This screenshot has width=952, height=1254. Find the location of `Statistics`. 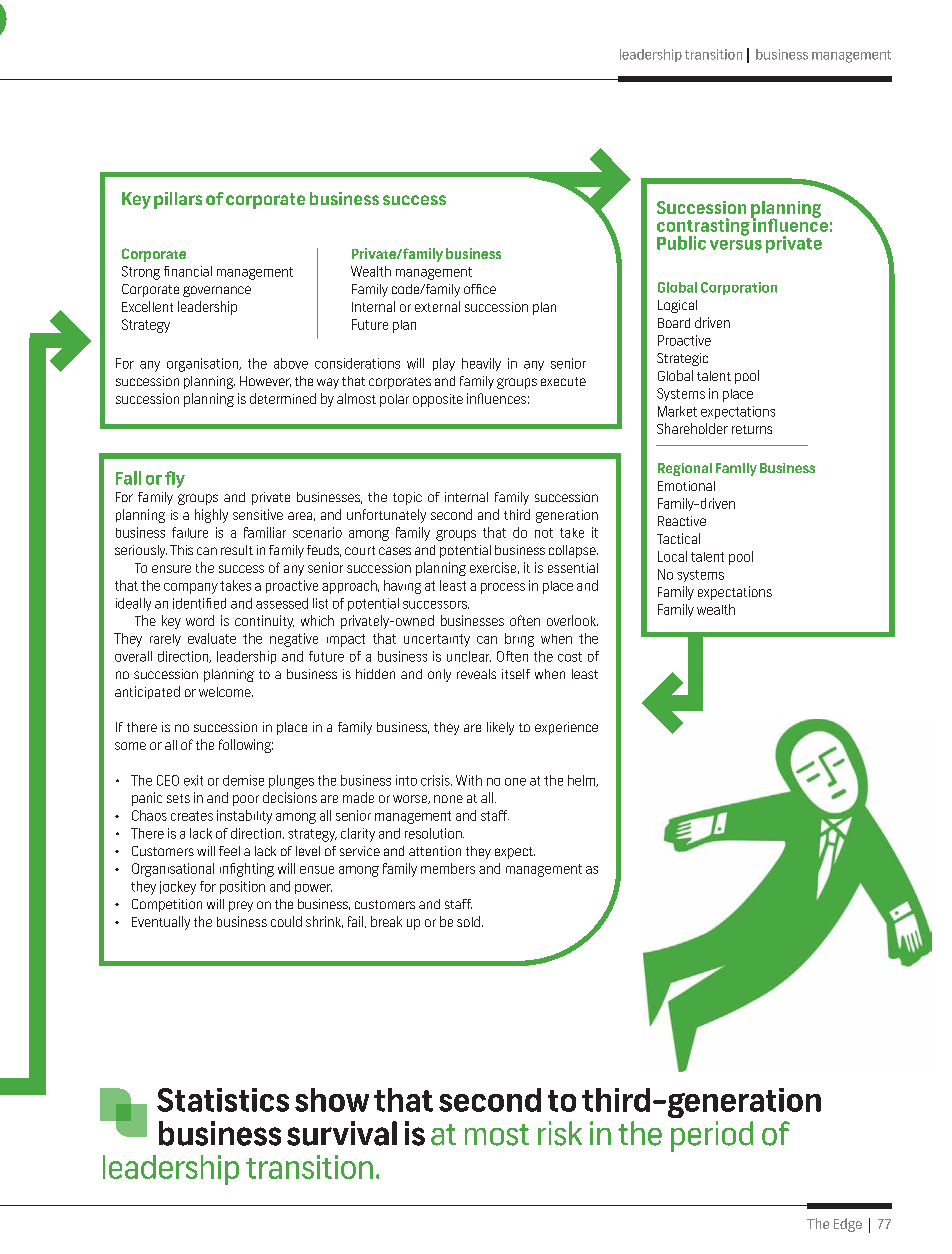

Statistics is located at coordinates (223, 1100).
